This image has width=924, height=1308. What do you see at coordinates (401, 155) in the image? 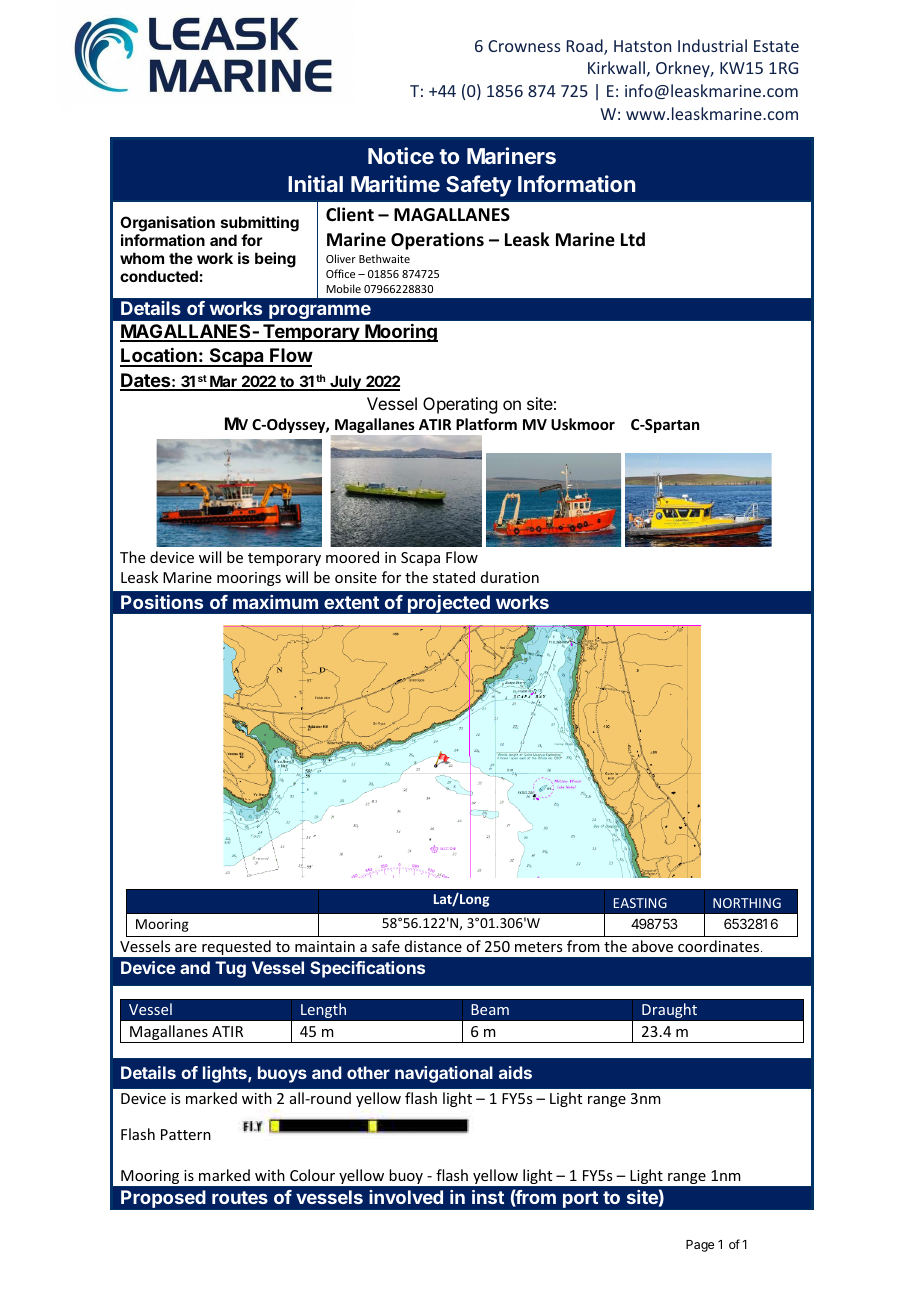
I see `Notice` at bounding box center [401, 155].
